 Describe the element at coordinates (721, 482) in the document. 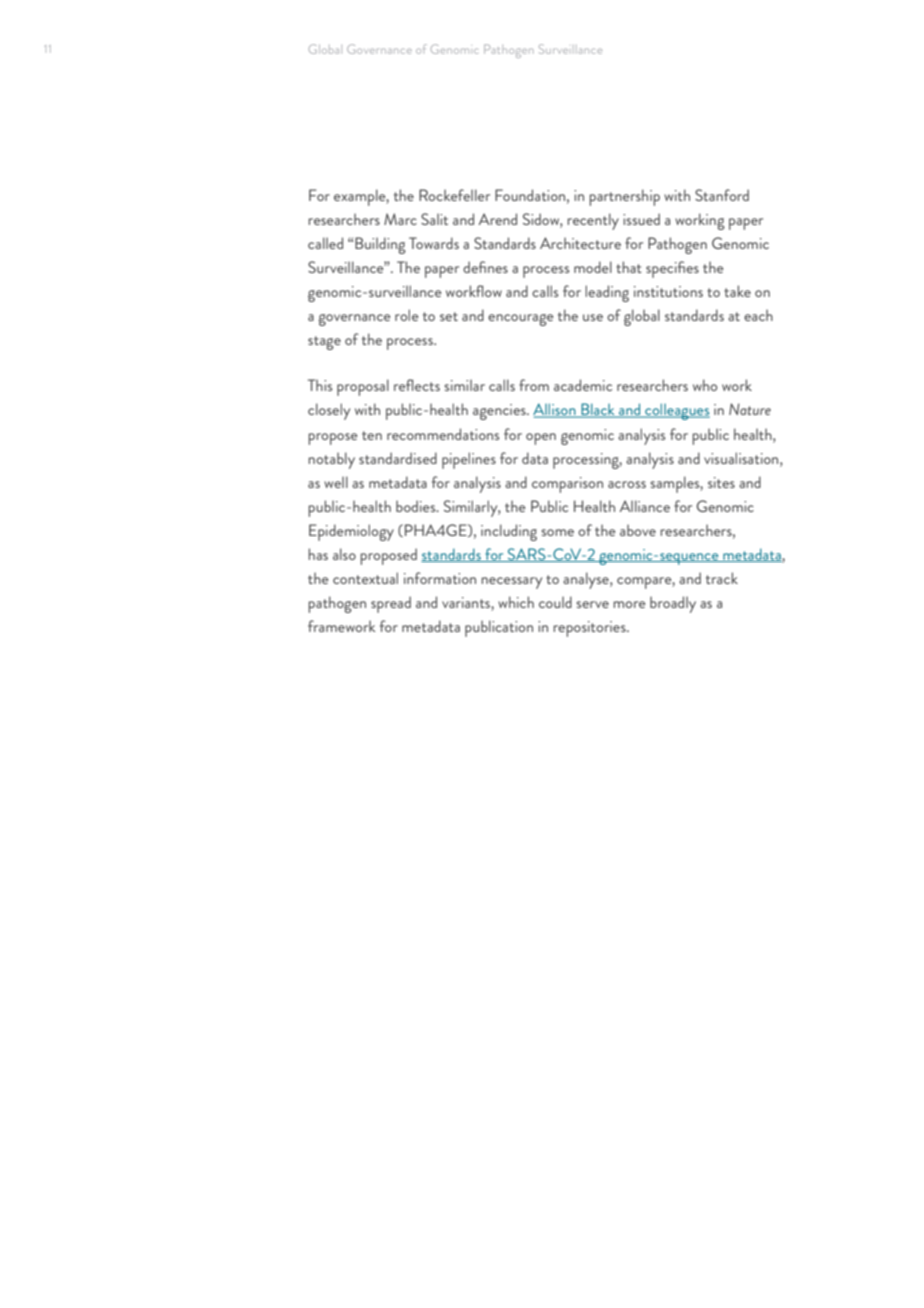

I see `sites` at that location.
